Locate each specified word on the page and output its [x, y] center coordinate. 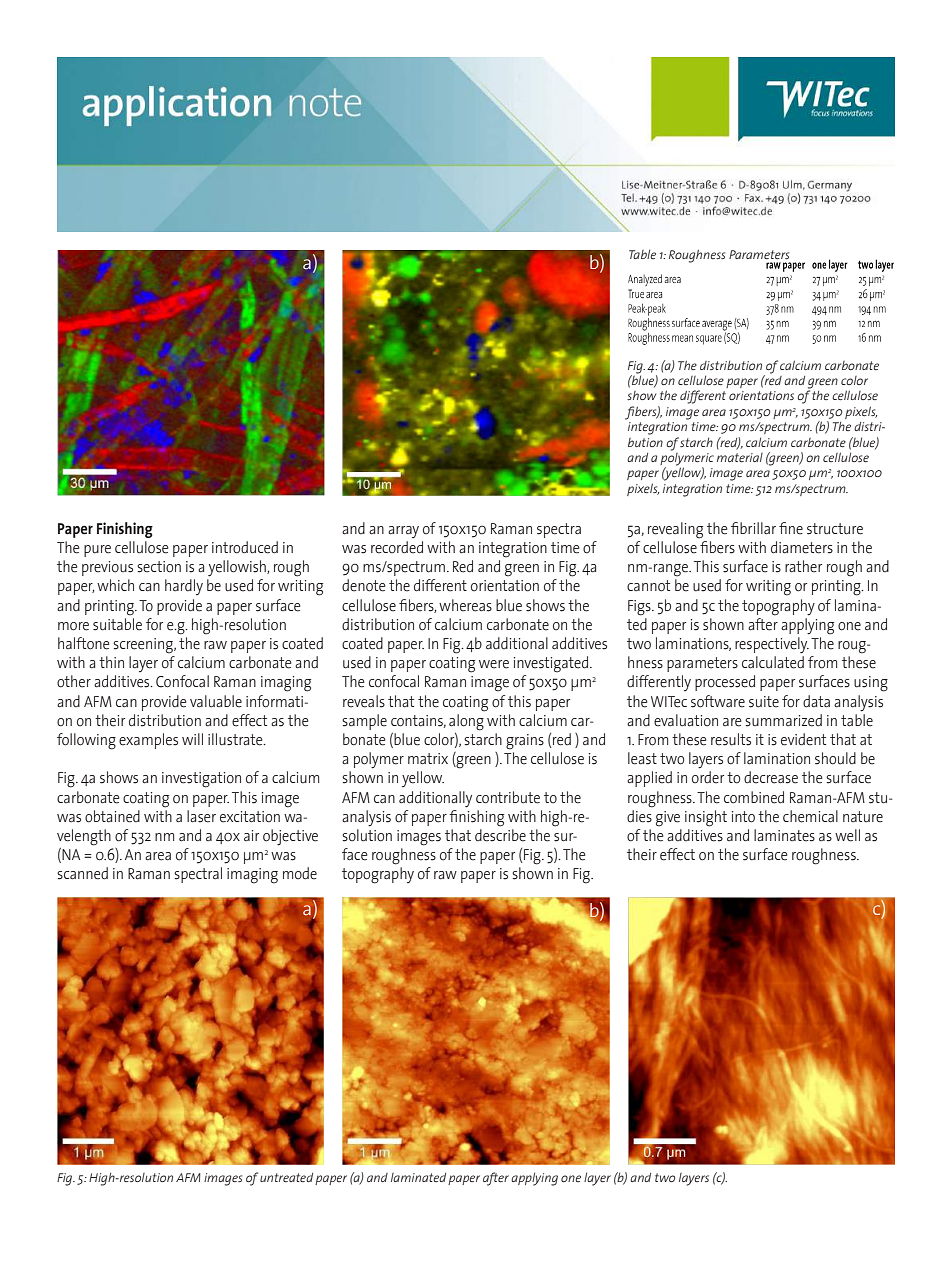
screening [144, 646]
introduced [245, 547]
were [494, 664]
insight [706, 818]
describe [500, 835]
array [403, 532]
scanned [82, 873]
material [740, 457]
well [847, 835]
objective [290, 837]
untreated [286, 1177]
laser [201, 816]
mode [300, 873]
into [743, 817]
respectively [772, 645]
